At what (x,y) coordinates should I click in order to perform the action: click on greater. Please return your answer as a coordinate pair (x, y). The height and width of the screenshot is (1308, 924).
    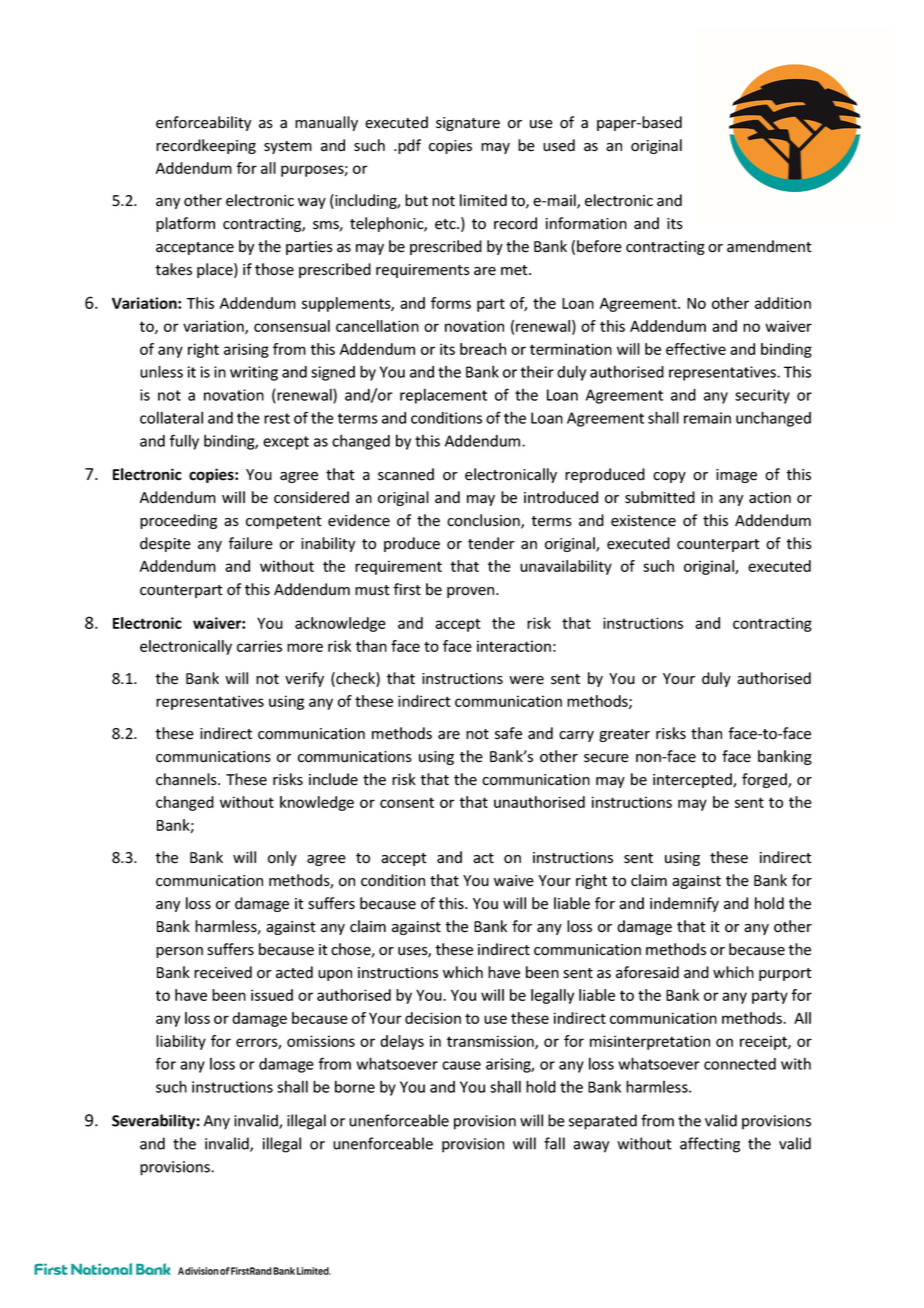
    Looking at the image, I should click on (624, 735).
